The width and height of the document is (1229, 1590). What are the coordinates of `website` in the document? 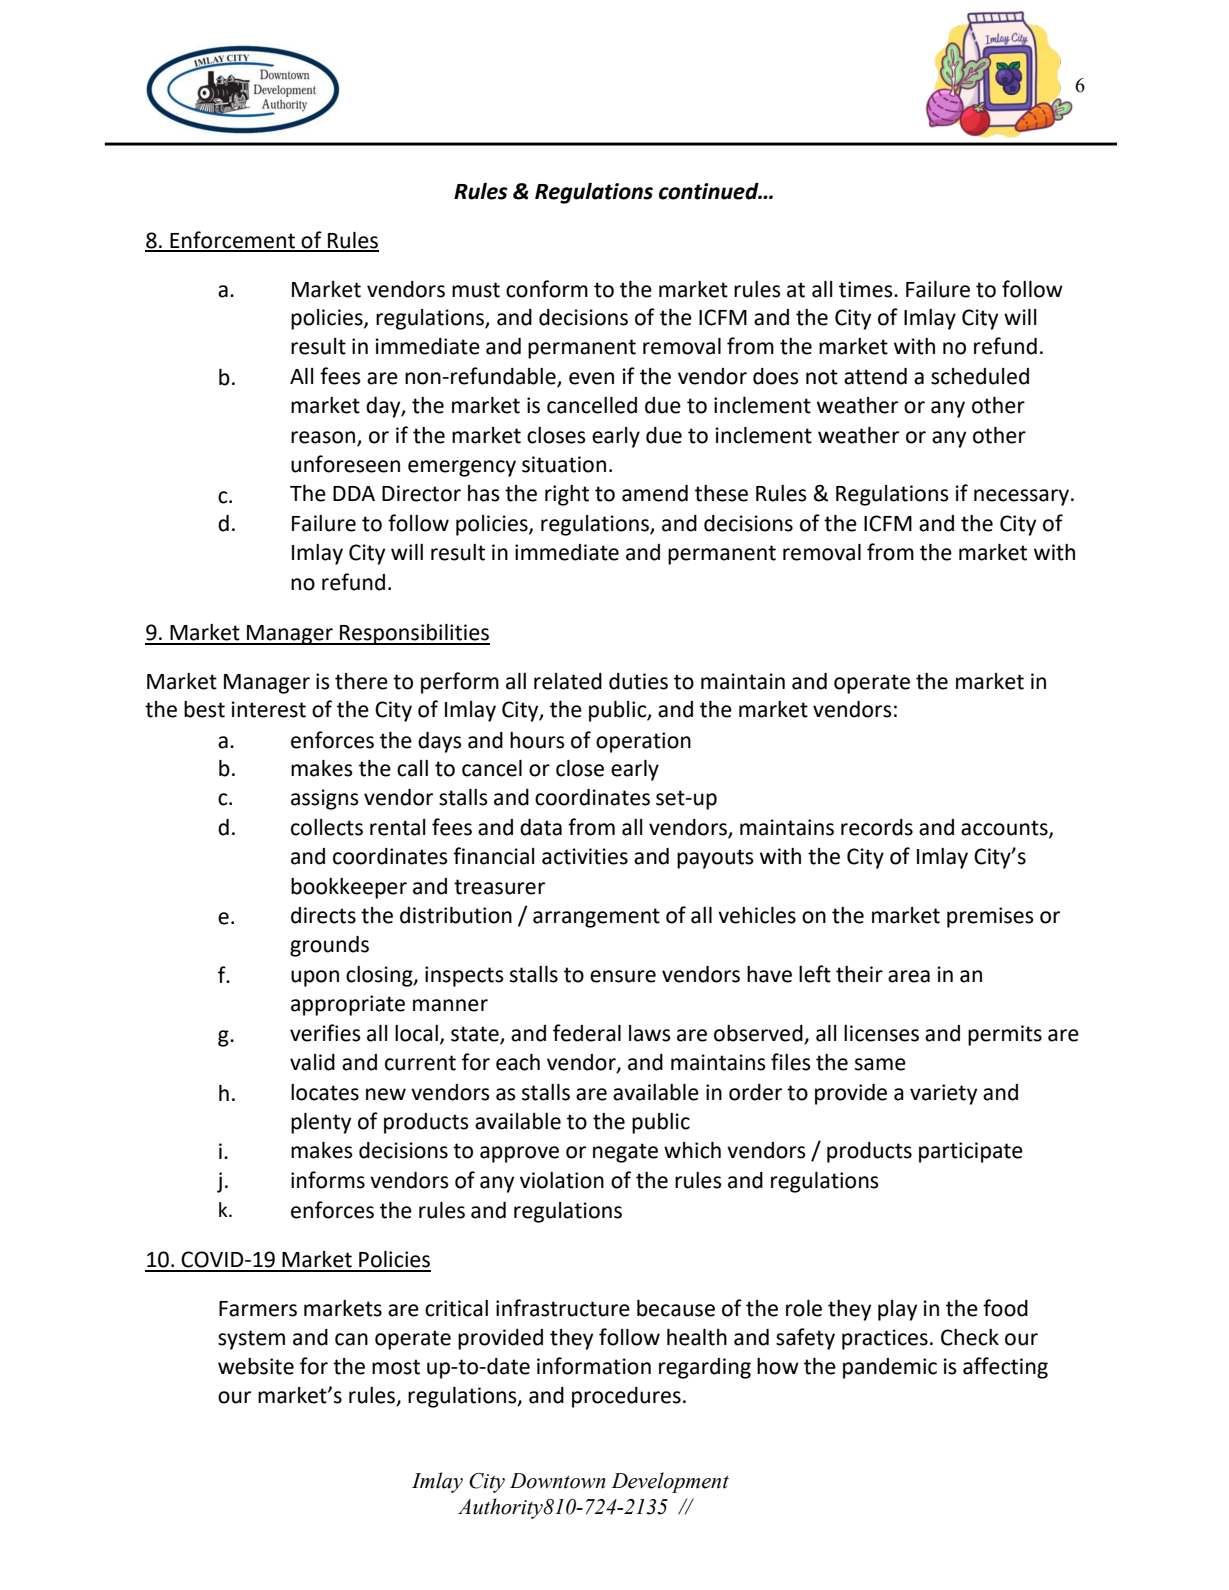 It's located at (256, 1366).
